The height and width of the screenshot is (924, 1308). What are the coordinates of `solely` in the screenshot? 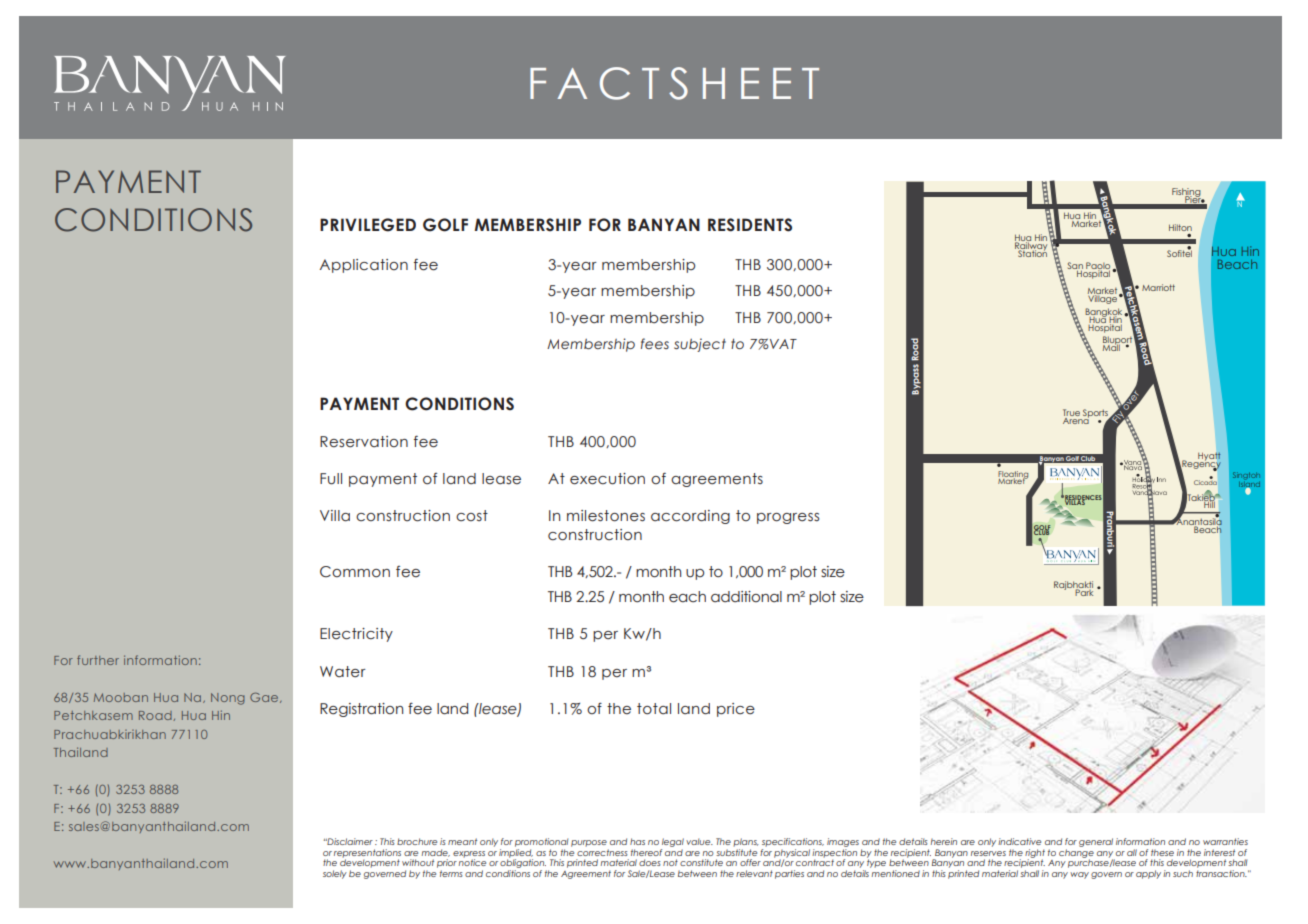 It's located at (335, 874).
